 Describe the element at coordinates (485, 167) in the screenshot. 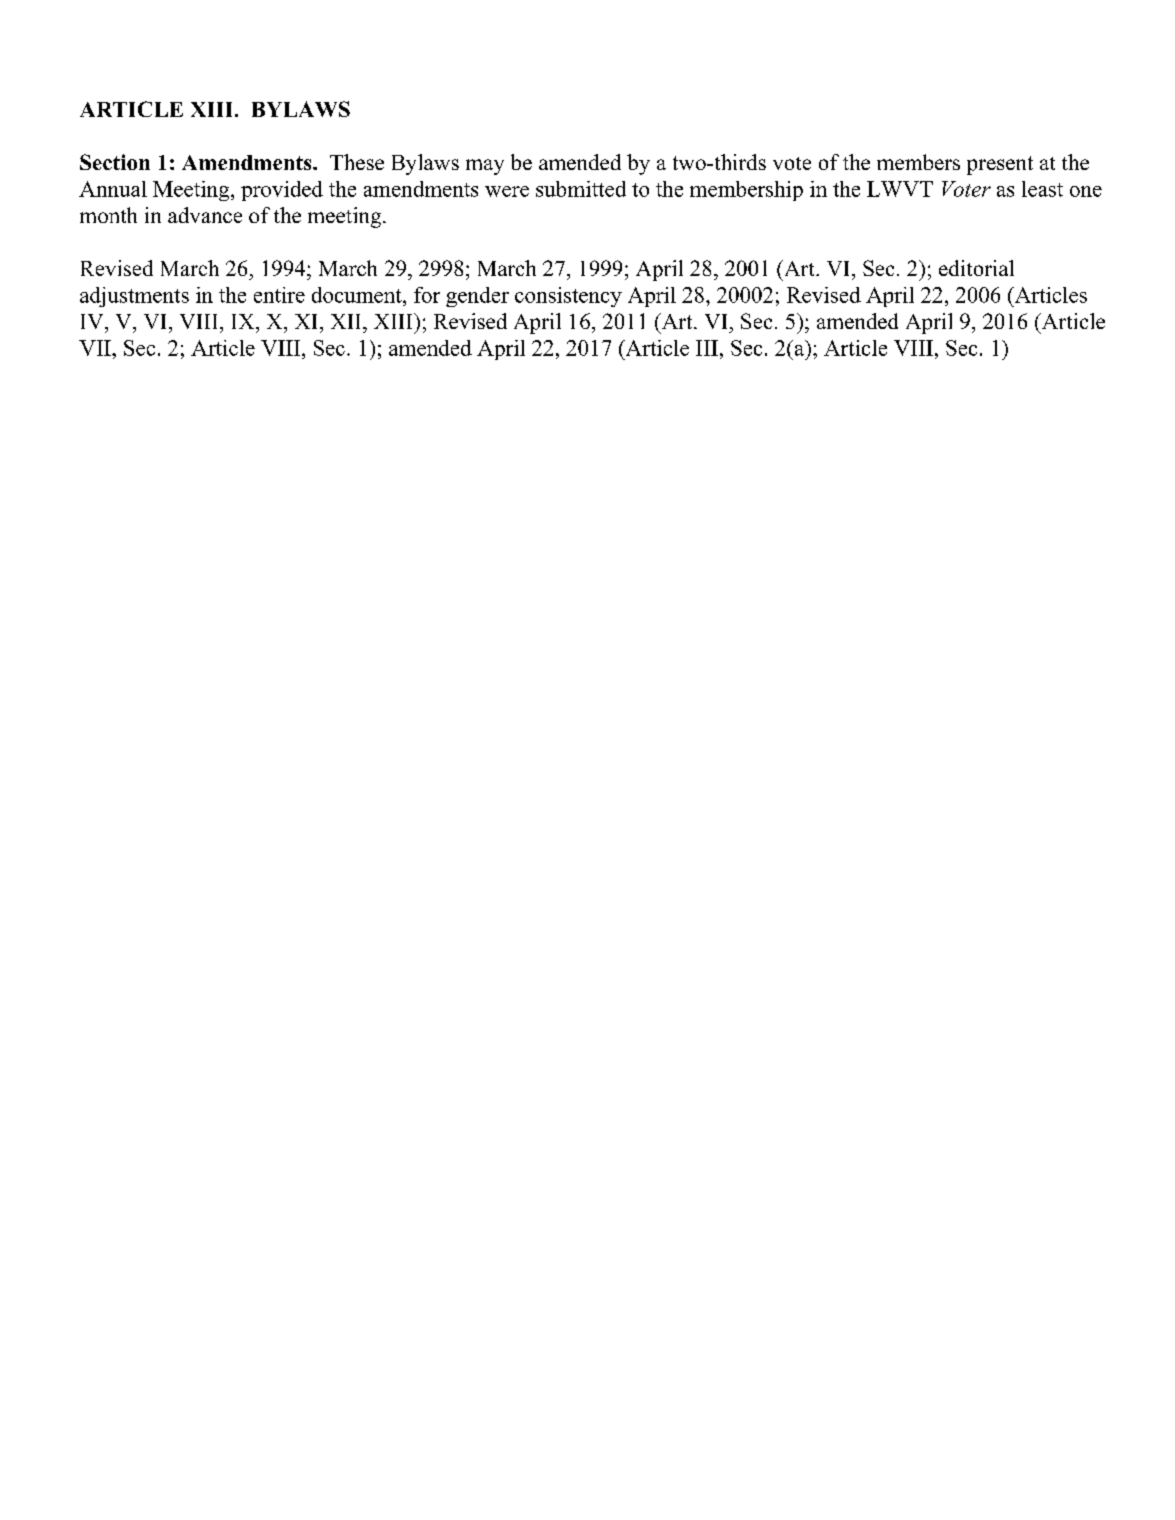

I see `may` at that location.
